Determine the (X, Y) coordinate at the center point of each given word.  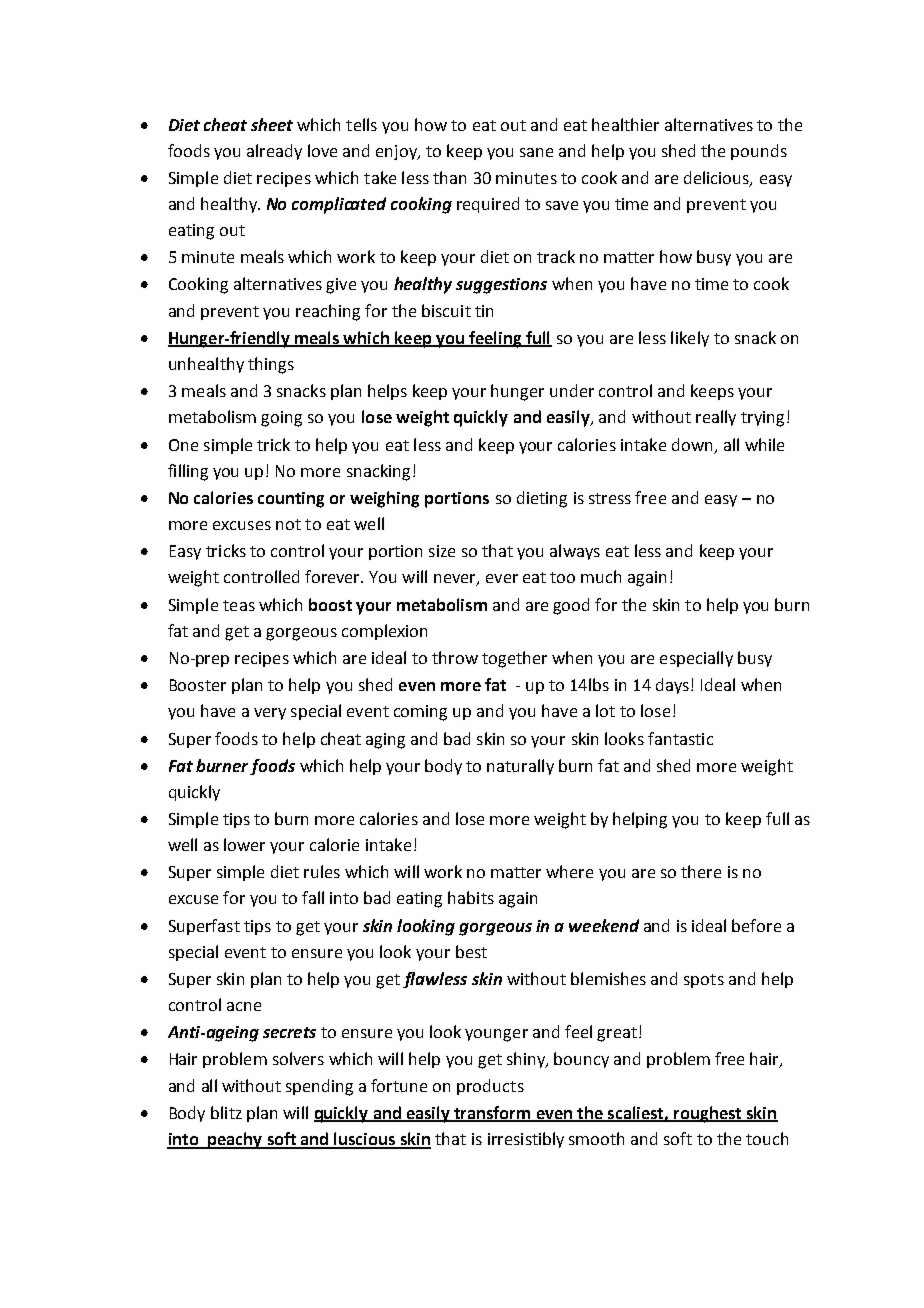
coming (420, 713)
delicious (717, 178)
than (449, 177)
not (288, 524)
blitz (226, 1112)
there (701, 871)
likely (690, 339)
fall (313, 897)
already (274, 152)
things (271, 365)
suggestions (501, 286)
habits (471, 897)
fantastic (680, 738)
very (270, 714)
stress (610, 498)
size (442, 551)
